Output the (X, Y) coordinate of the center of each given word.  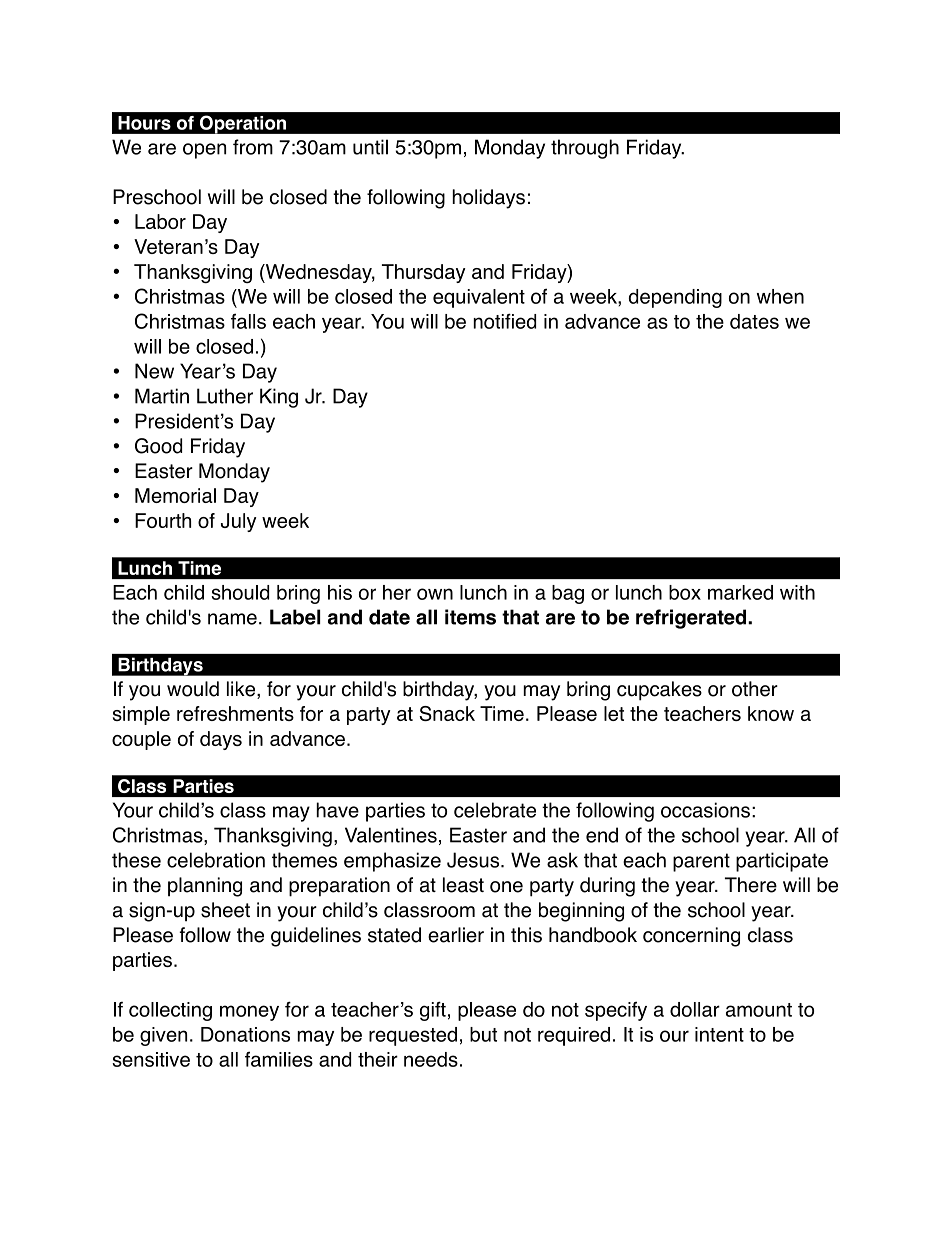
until (370, 147)
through (585, 149)
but (483, 1034)
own (435, 594)
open (204, 151)
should (240, 592)
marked (740, 592)
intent (719, 1034)
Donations (245, 1034)
